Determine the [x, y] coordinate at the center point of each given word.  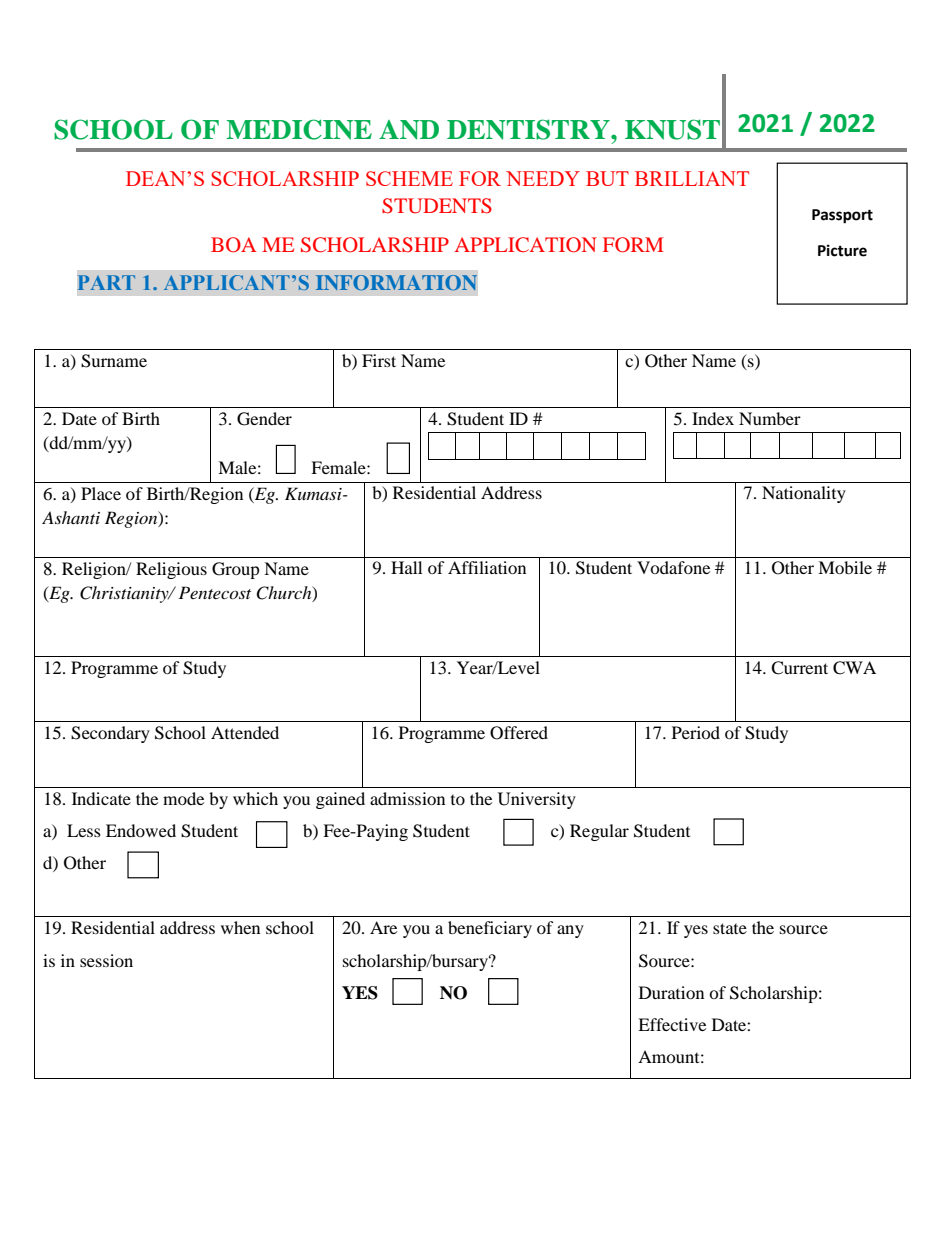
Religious [171, 570]
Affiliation [487, 567]
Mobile [845, 567]
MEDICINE [299, 129]
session [106, 960]
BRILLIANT [692, 178]
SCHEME [409, 178]
